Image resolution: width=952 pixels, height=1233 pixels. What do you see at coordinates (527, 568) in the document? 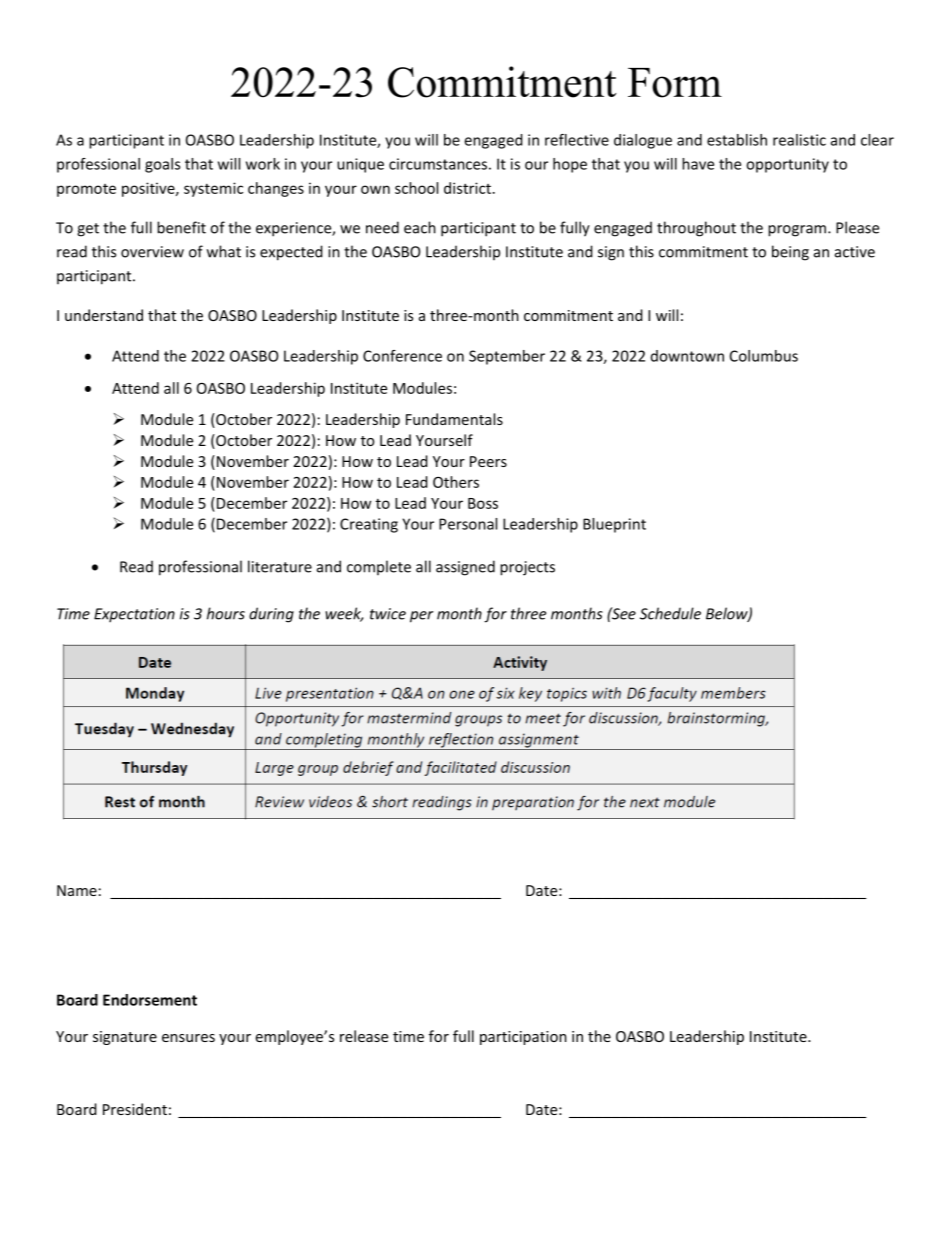
I see `projects` at bounding box center [527, 568].
